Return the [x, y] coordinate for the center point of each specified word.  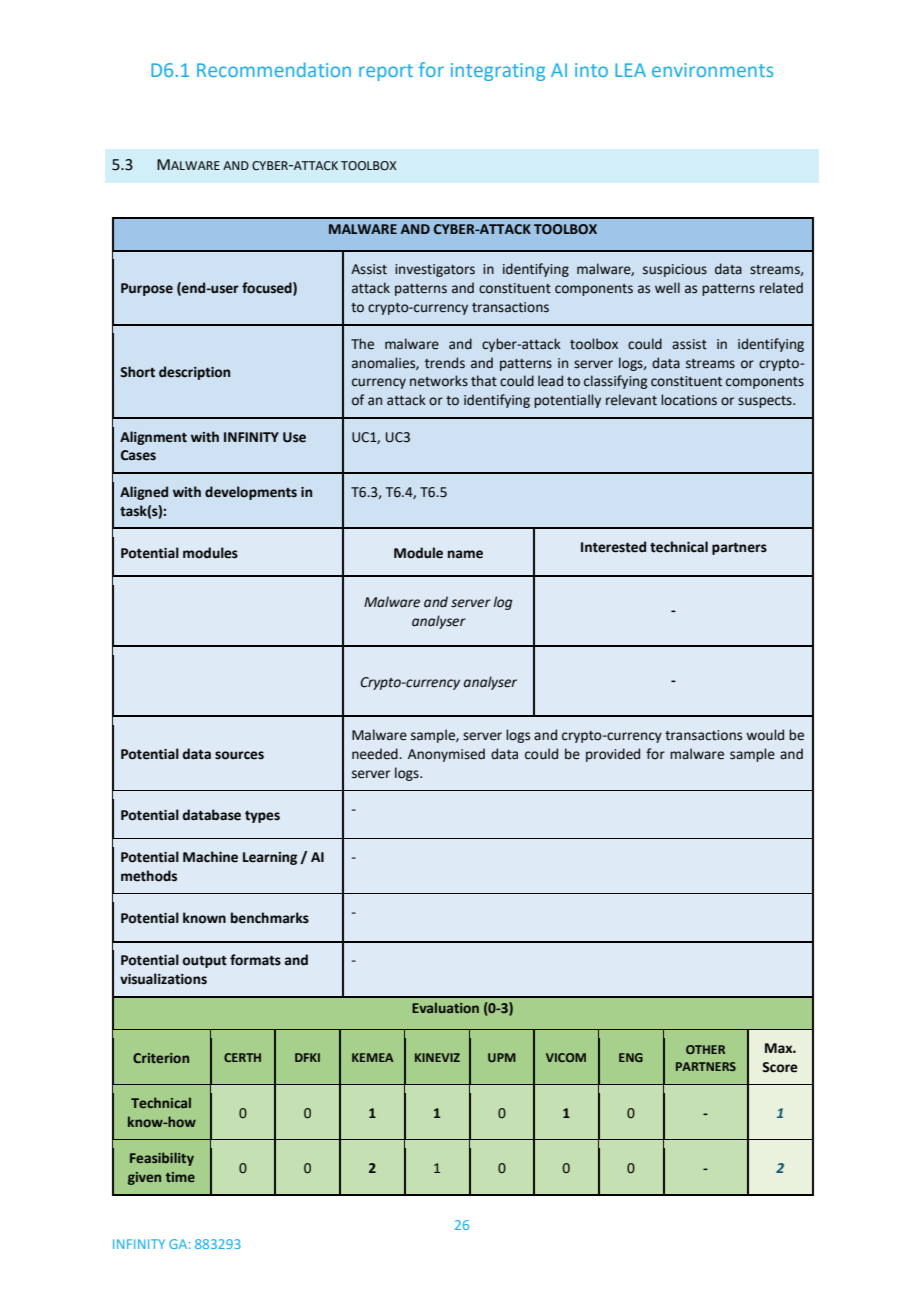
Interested [613, 547]
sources [239, 755]
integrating [498, 72]
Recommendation [274, 69]
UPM [502, 1057]
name [465, 554]
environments [712, 70]
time [180, 1177]
